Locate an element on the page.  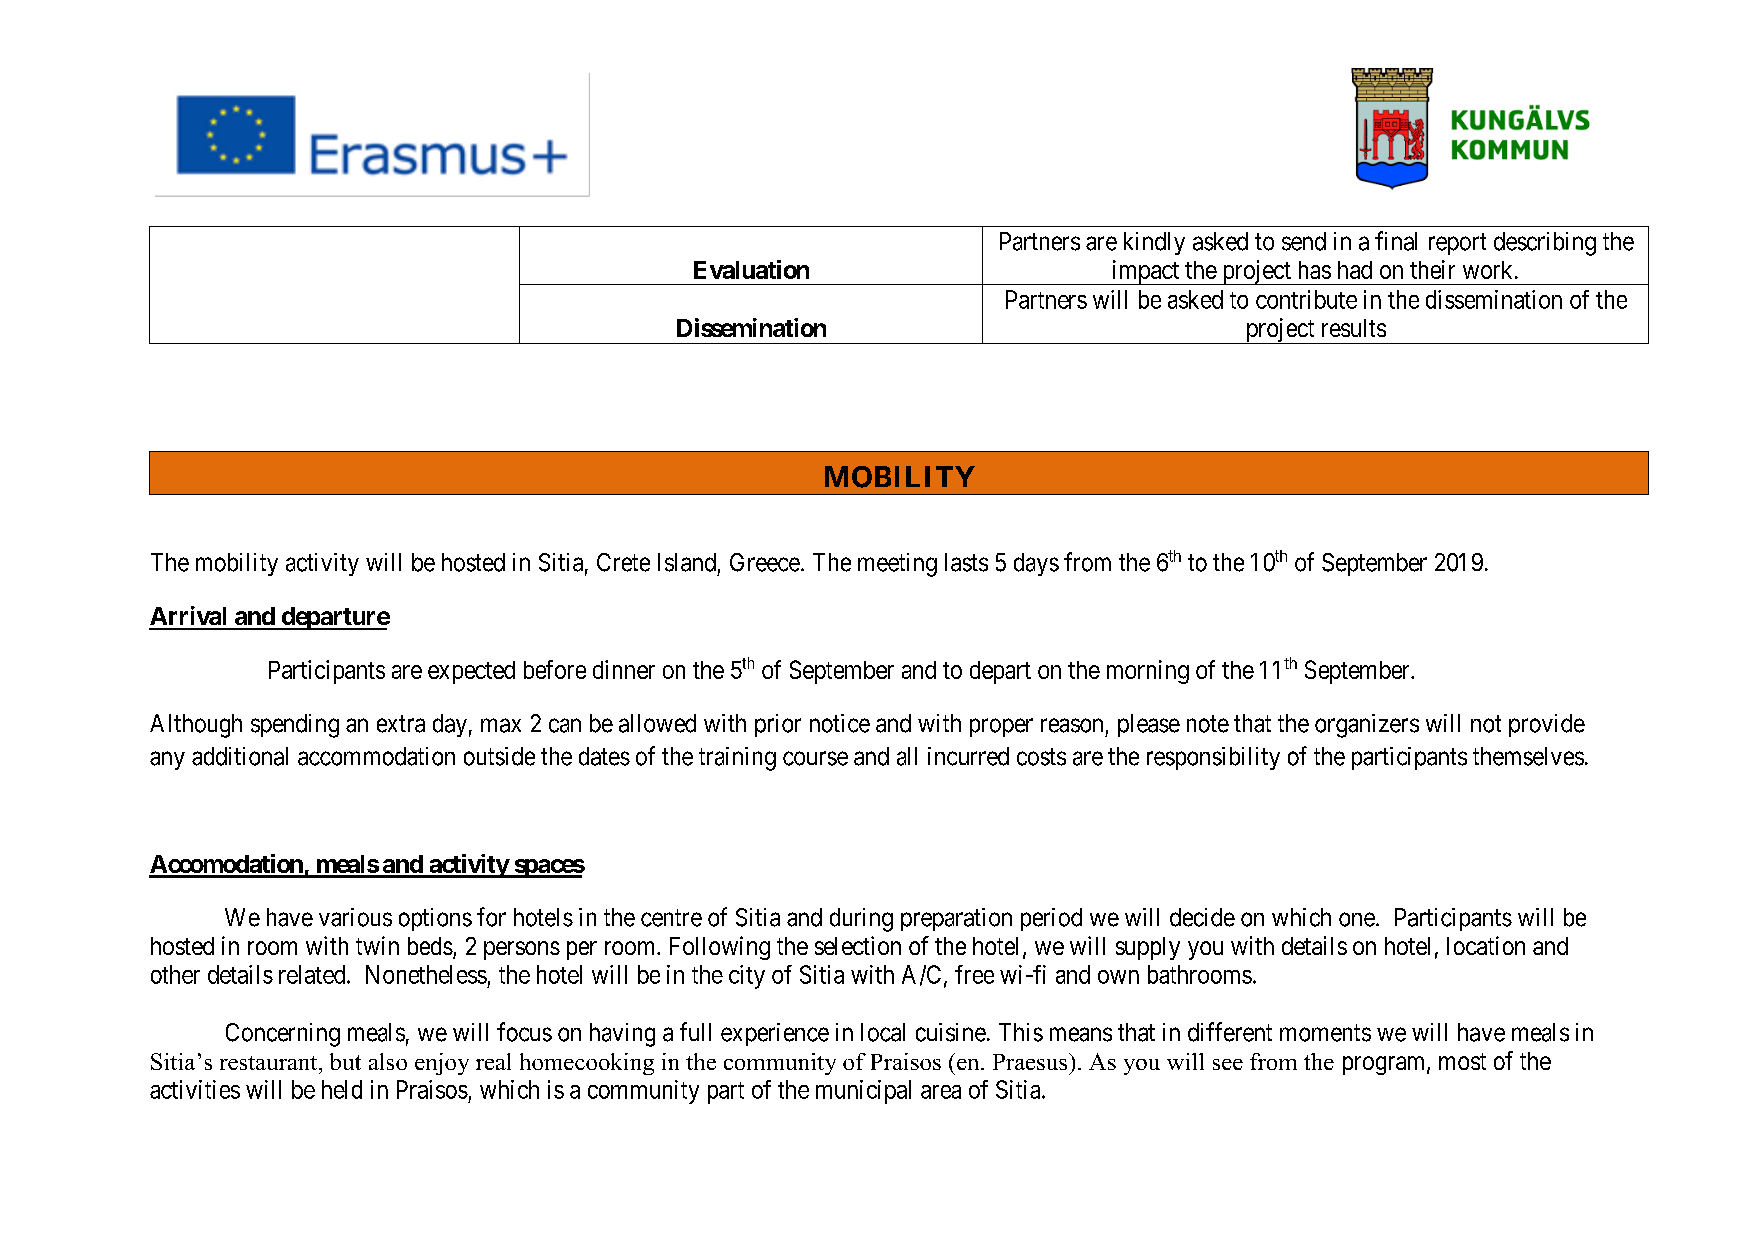
during is located at coordinates (861, 920).
